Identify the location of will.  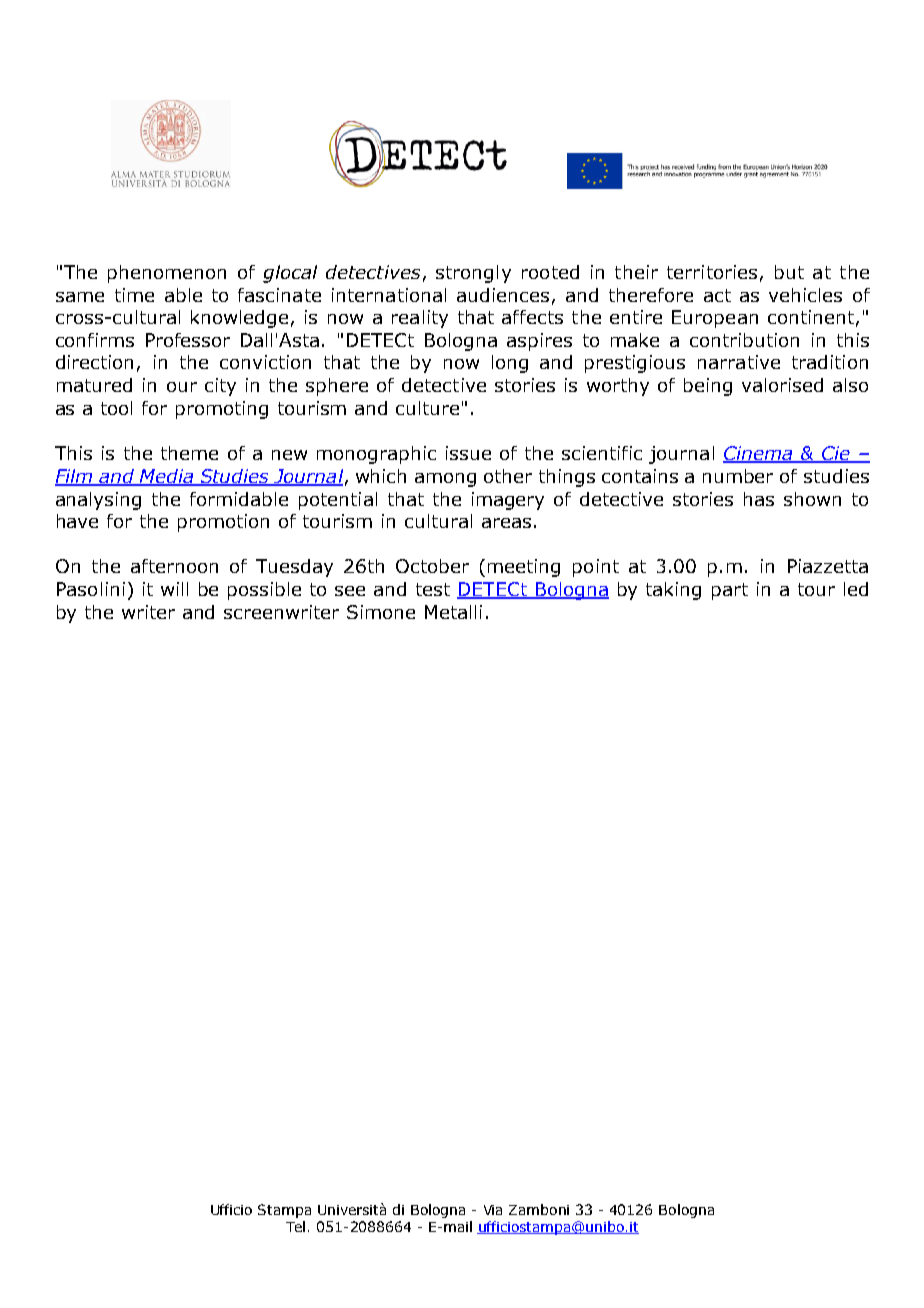
(174, 589).
